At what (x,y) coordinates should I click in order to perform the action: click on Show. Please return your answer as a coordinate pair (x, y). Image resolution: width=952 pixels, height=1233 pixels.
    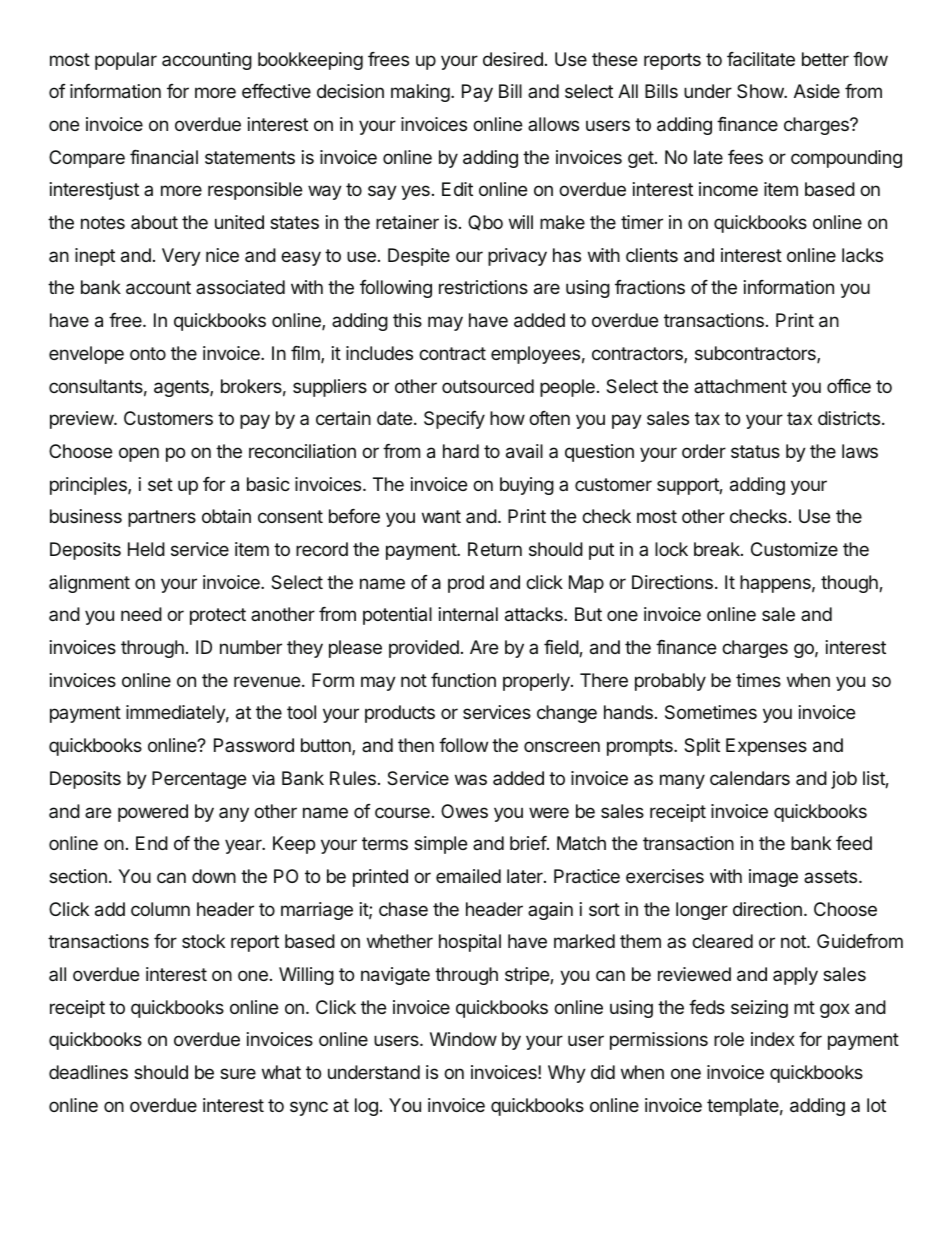
    Looking at the image, I should click on (761, 91).
